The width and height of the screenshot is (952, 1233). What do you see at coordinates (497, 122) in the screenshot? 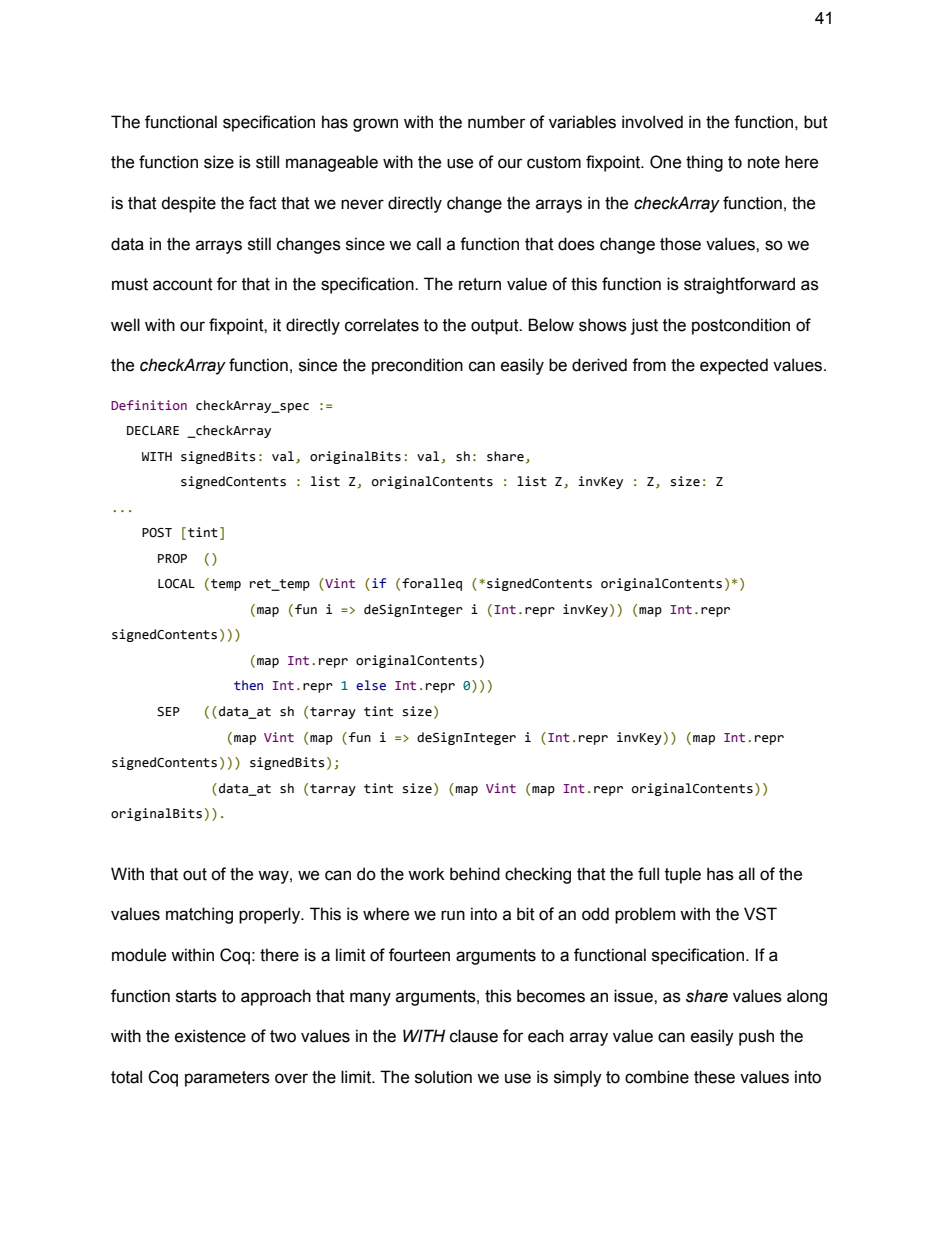
I see `number` at bounding box center [497, 122].
